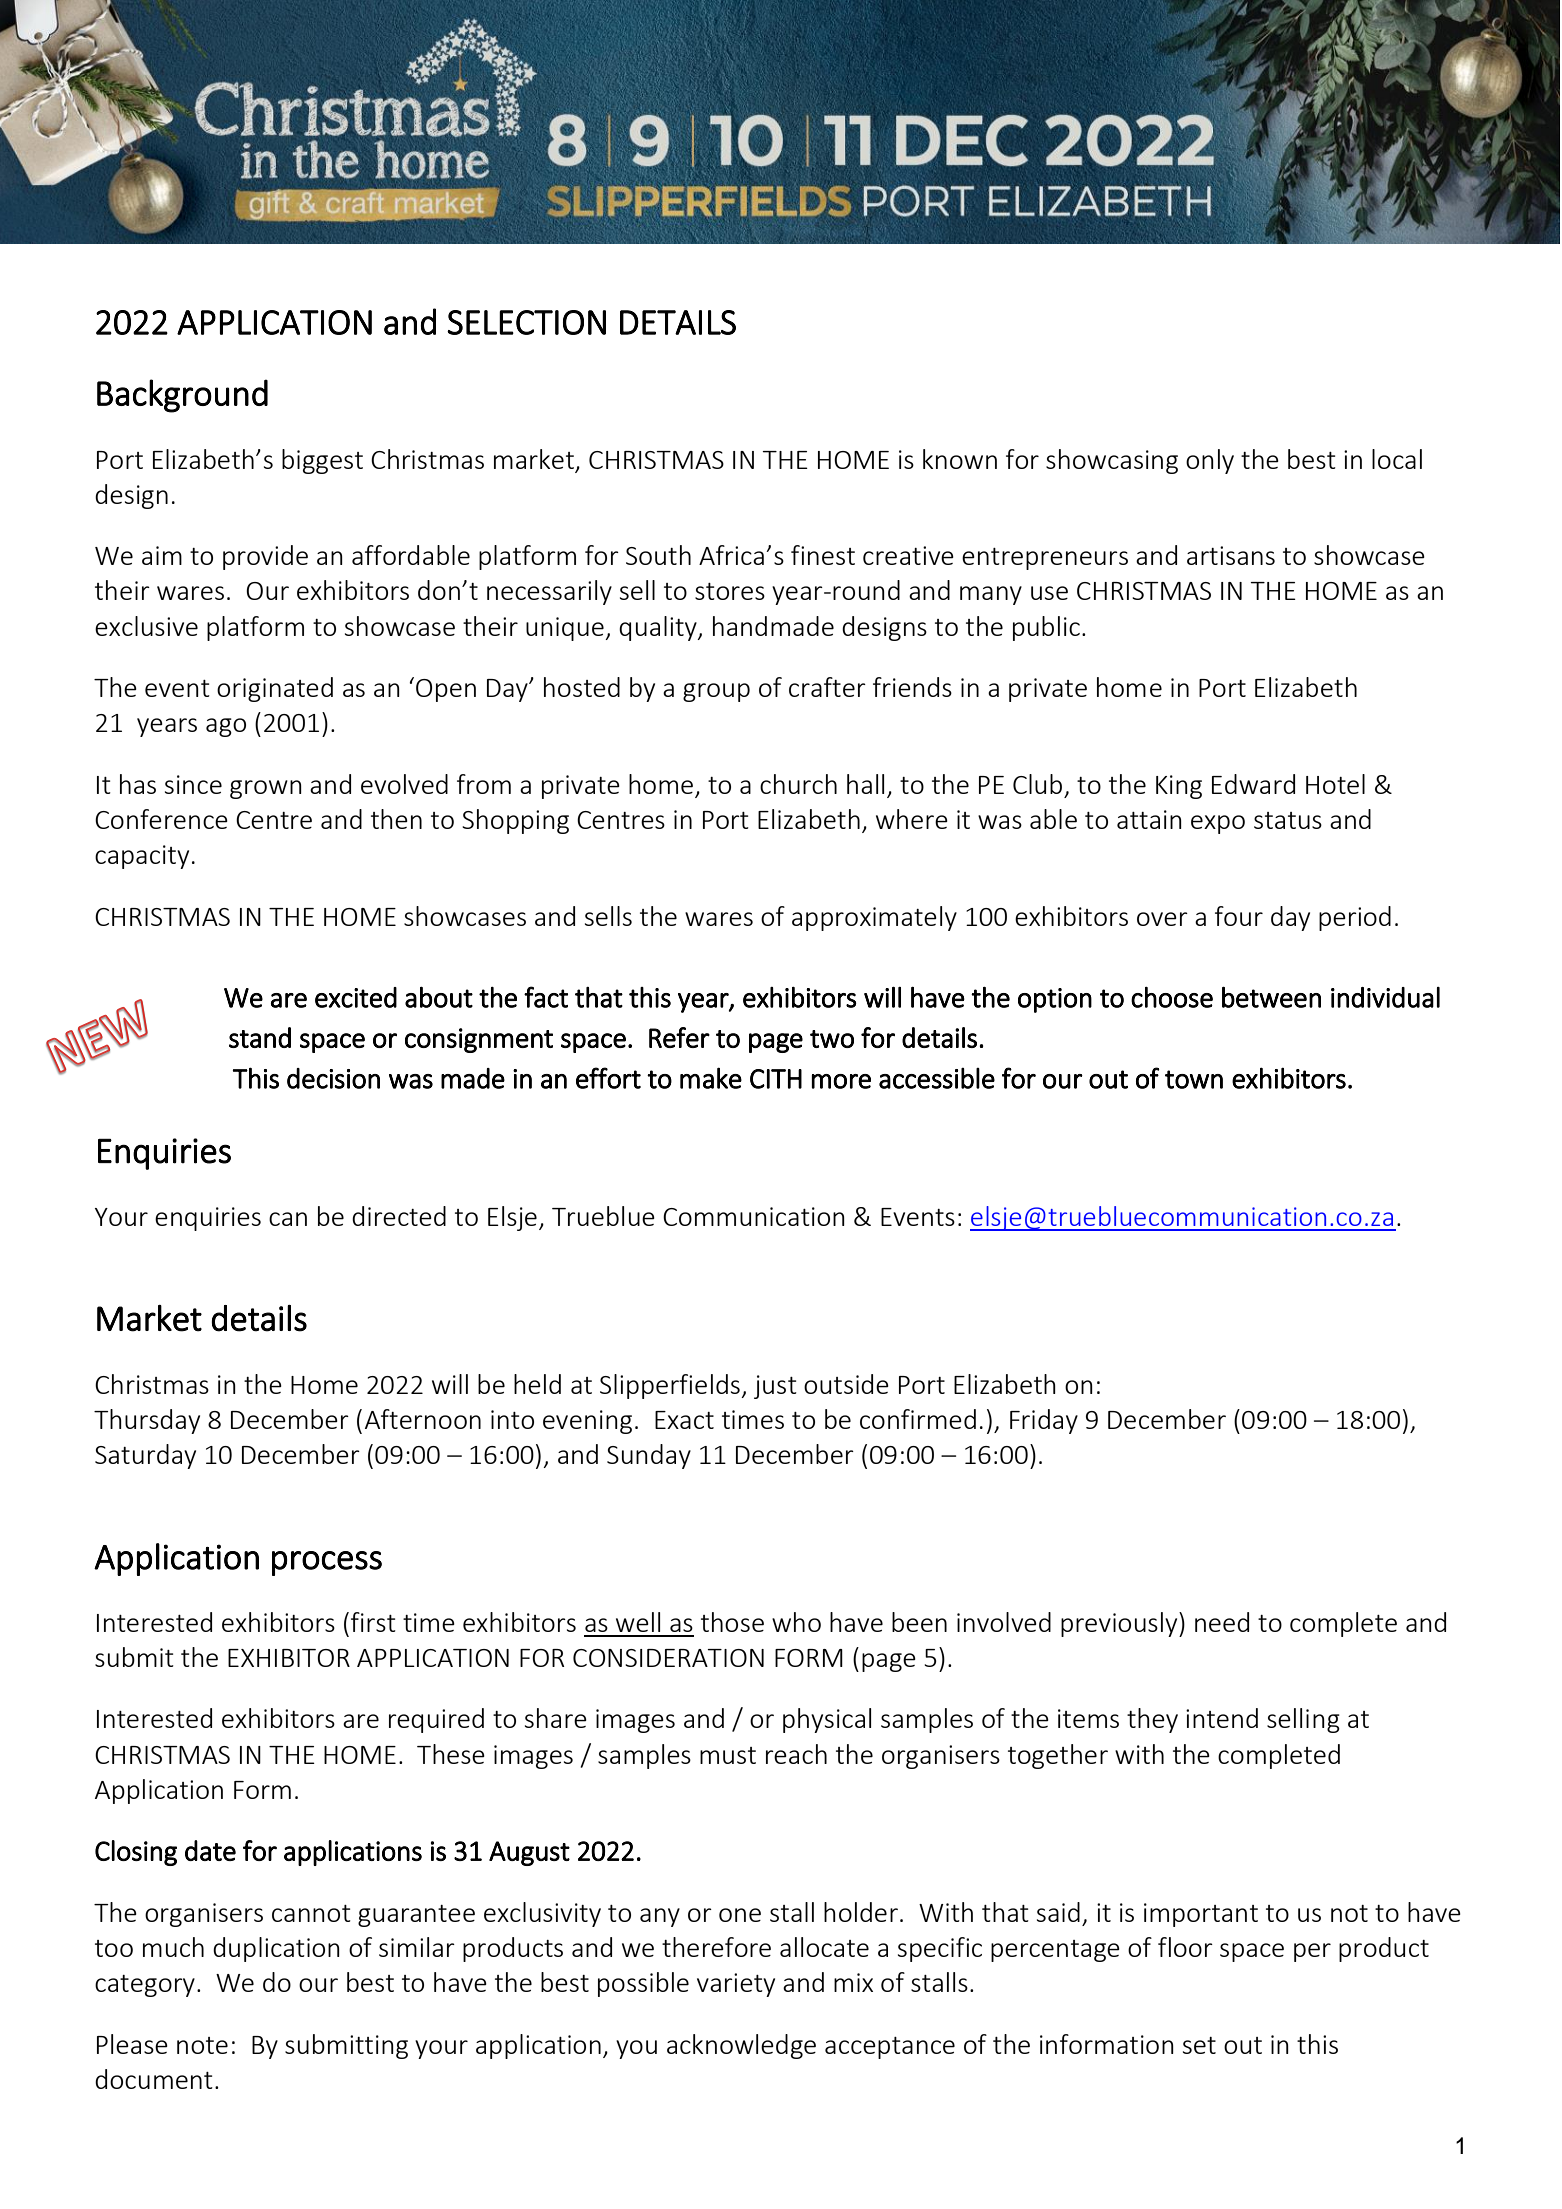  I want to click on directed, so click(399, 1216).
